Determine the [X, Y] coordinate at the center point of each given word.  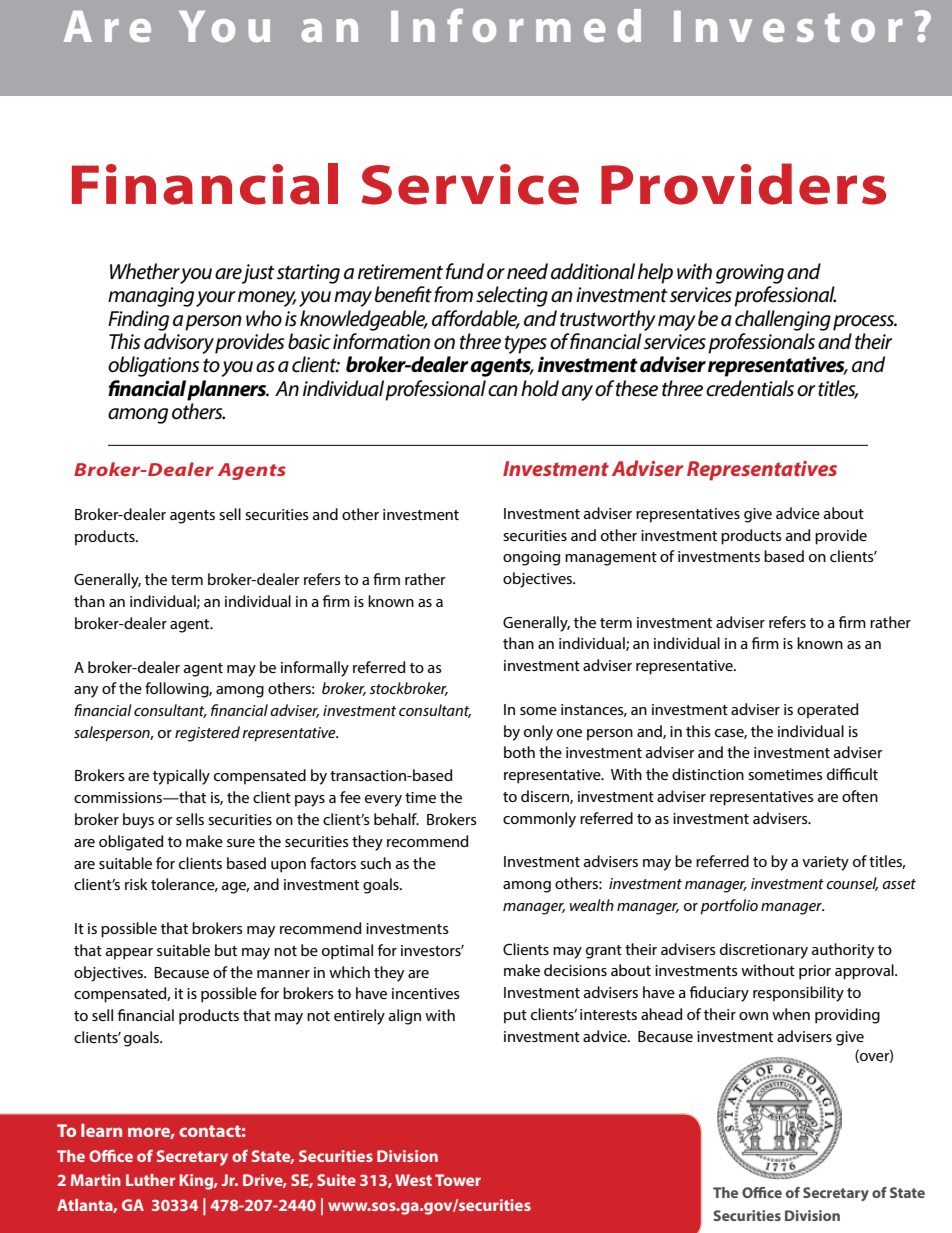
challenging [783, 320]
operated [828, 711]
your [215, 299]
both [519, 752]
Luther [150, 1180]
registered [207, 734]
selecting [512, 296]
